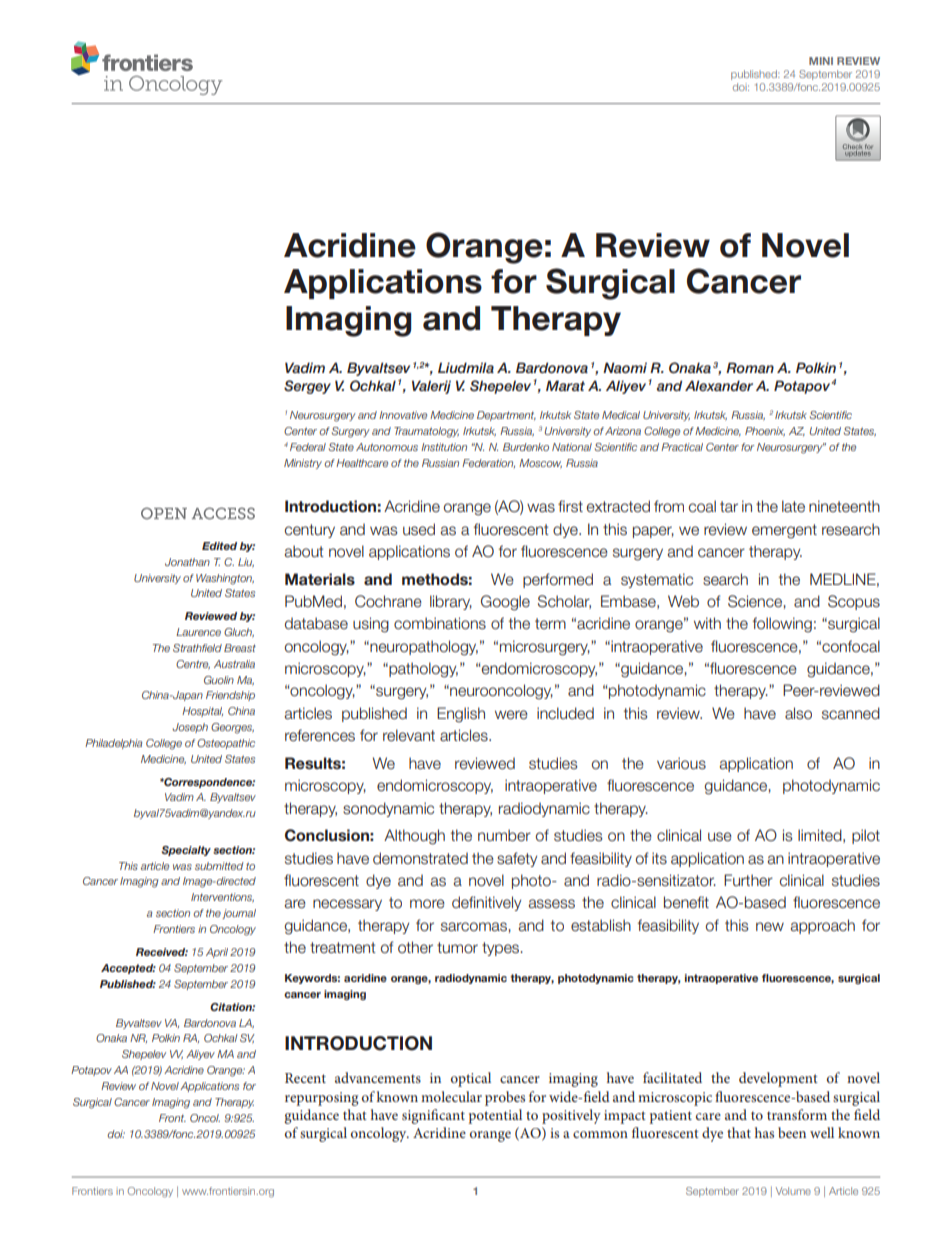  Describe the element at coordinates (226, 744) in the screenshot. I see `Osteopathic` at that location.
